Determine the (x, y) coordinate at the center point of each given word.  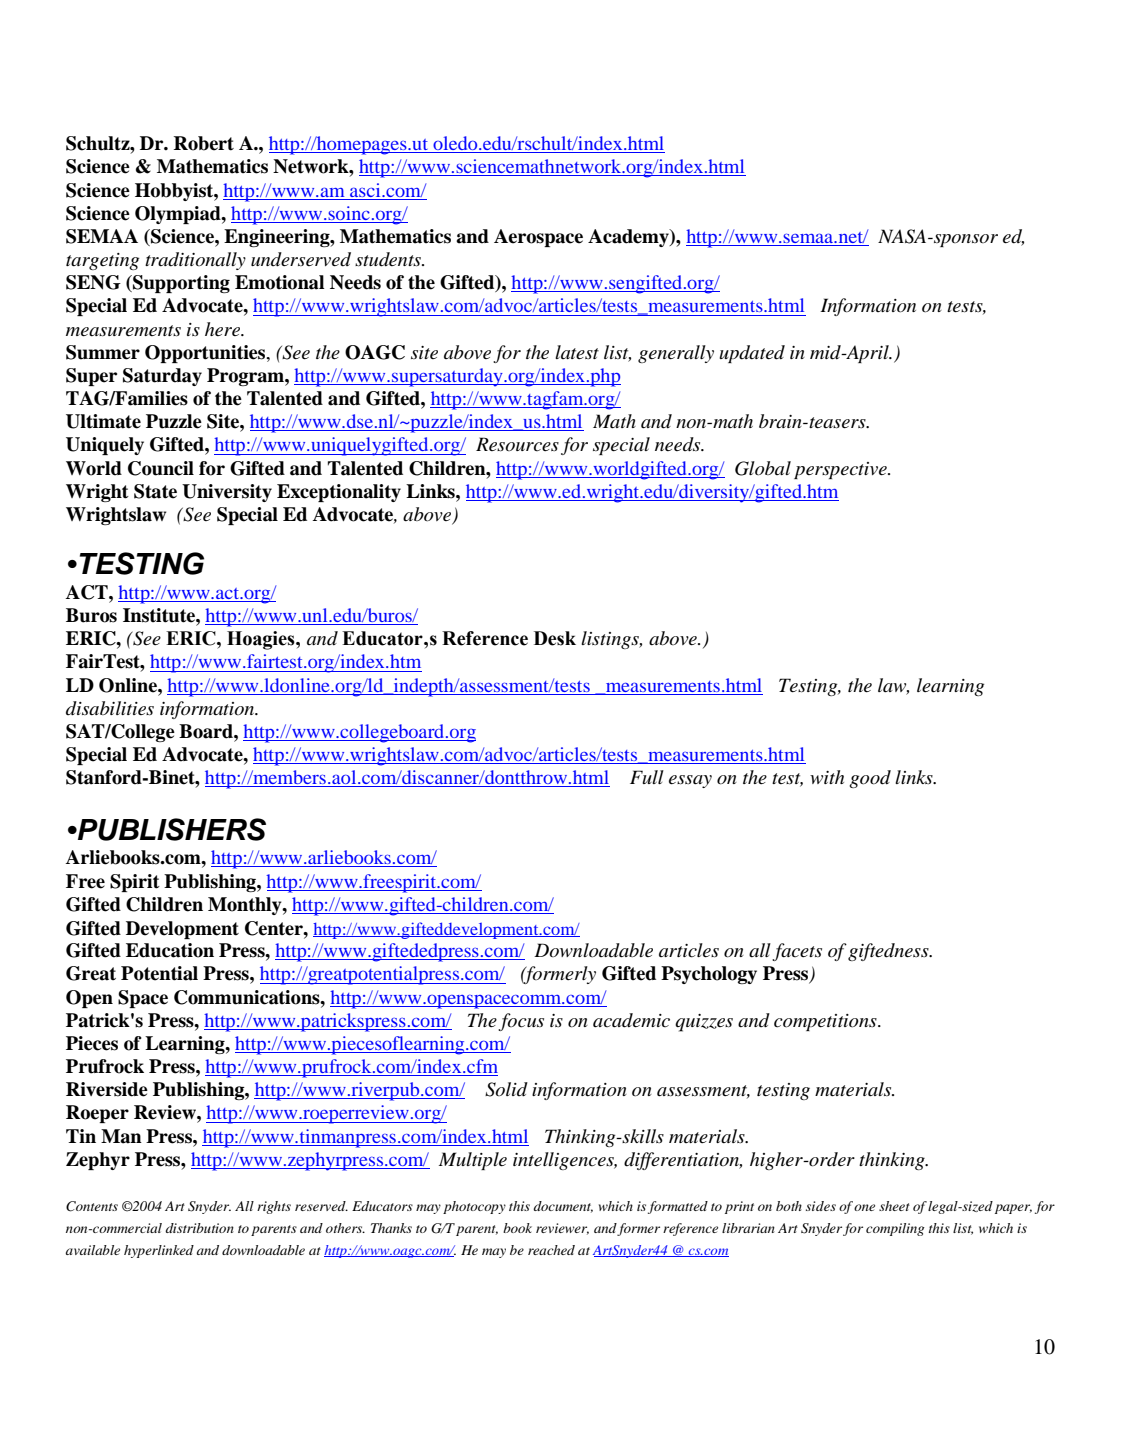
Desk (555, 638)
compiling (895, 1229)
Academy (629, 238)
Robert (204, 143)
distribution (199, 1228)
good (870, 779)
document (563, 1207)
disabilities (110, 708)
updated (752, 354)
